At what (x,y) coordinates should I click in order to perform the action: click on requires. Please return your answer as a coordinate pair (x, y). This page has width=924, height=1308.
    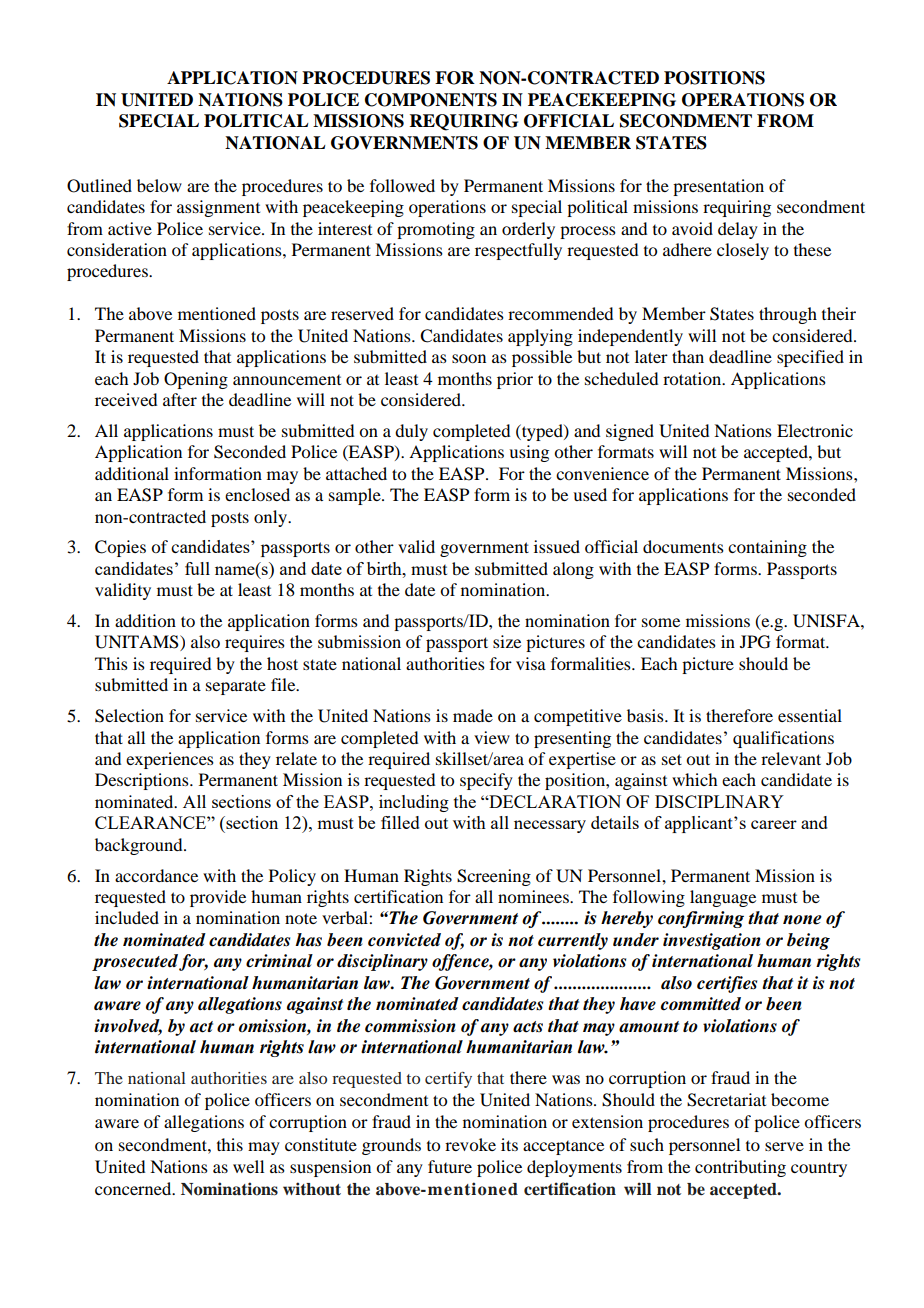
    Looking at the image, I should click on (255, 643).
